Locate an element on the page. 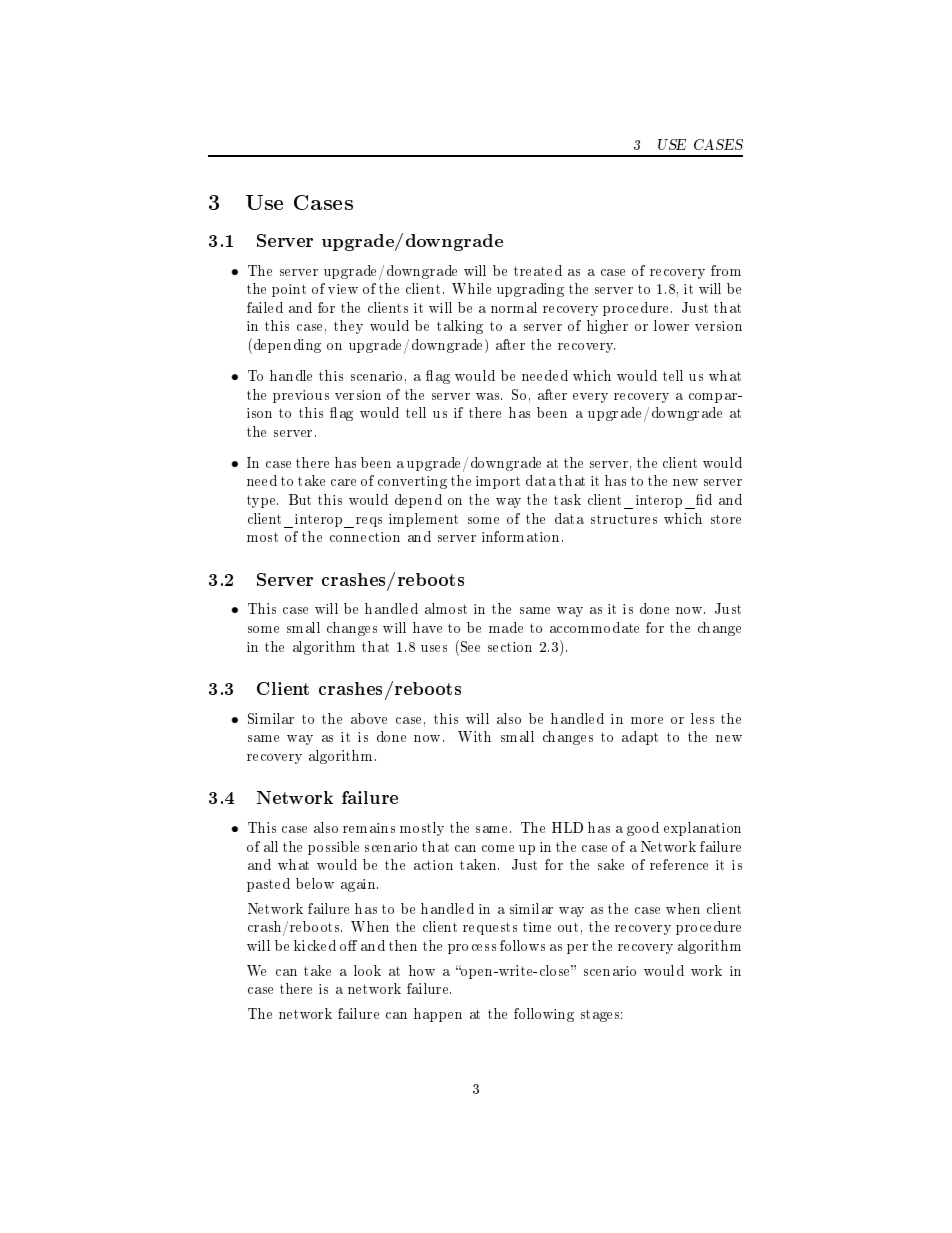  lower is located at coordinates (671, 325).
